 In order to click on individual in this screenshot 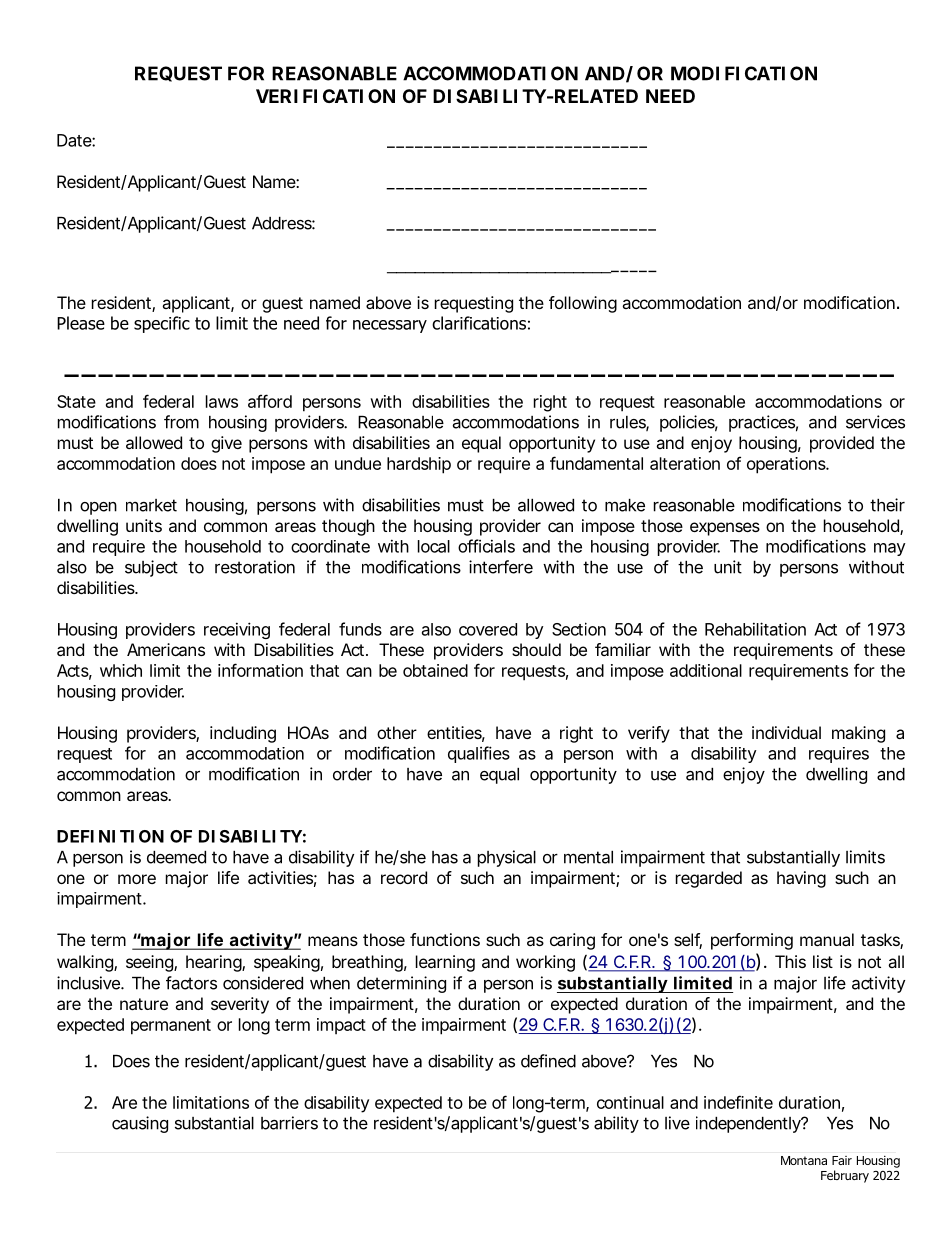, I will do `click(786, 732)`.
